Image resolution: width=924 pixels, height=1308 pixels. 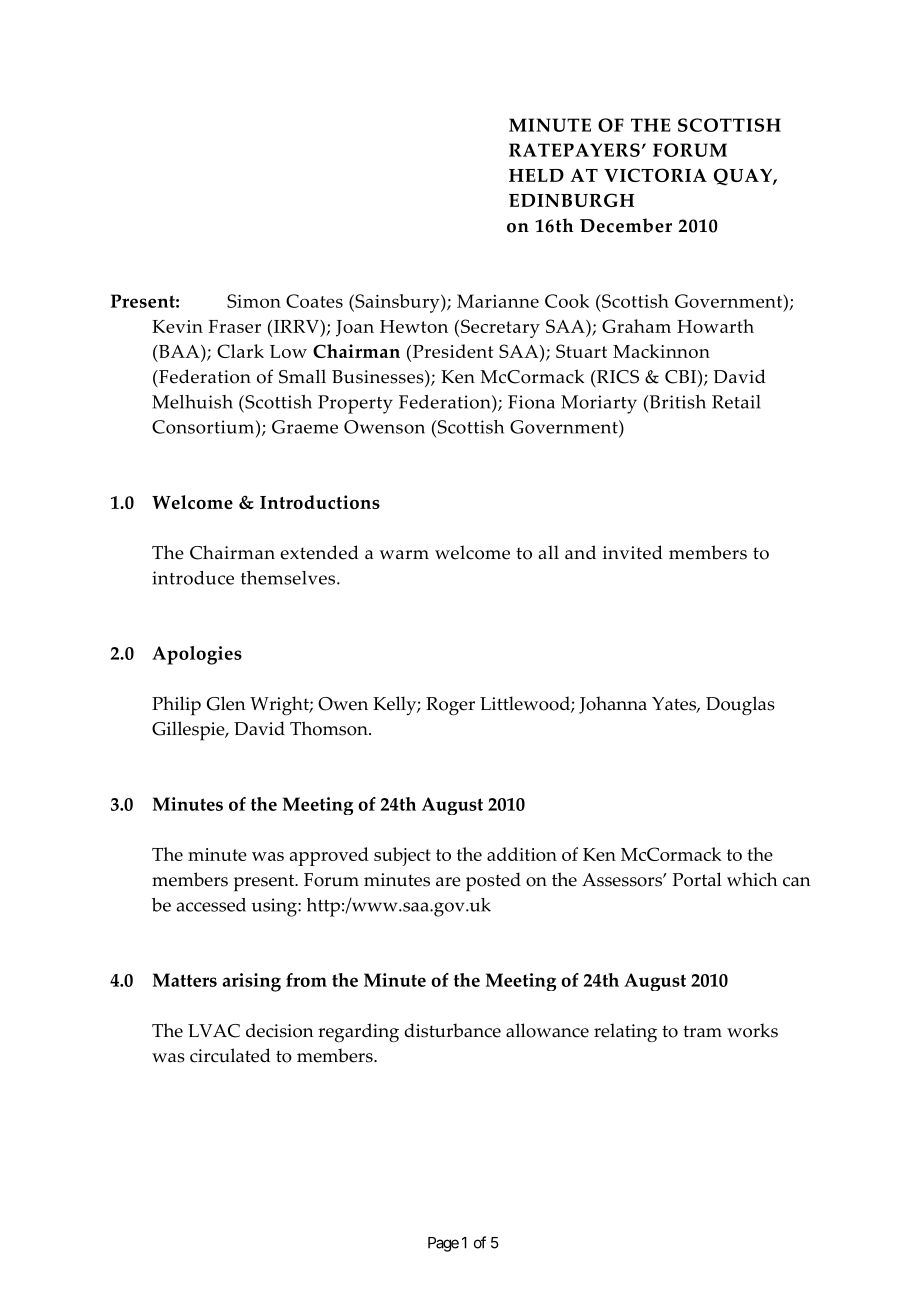 I want to click on Simon, so click(x=254, y=301).
